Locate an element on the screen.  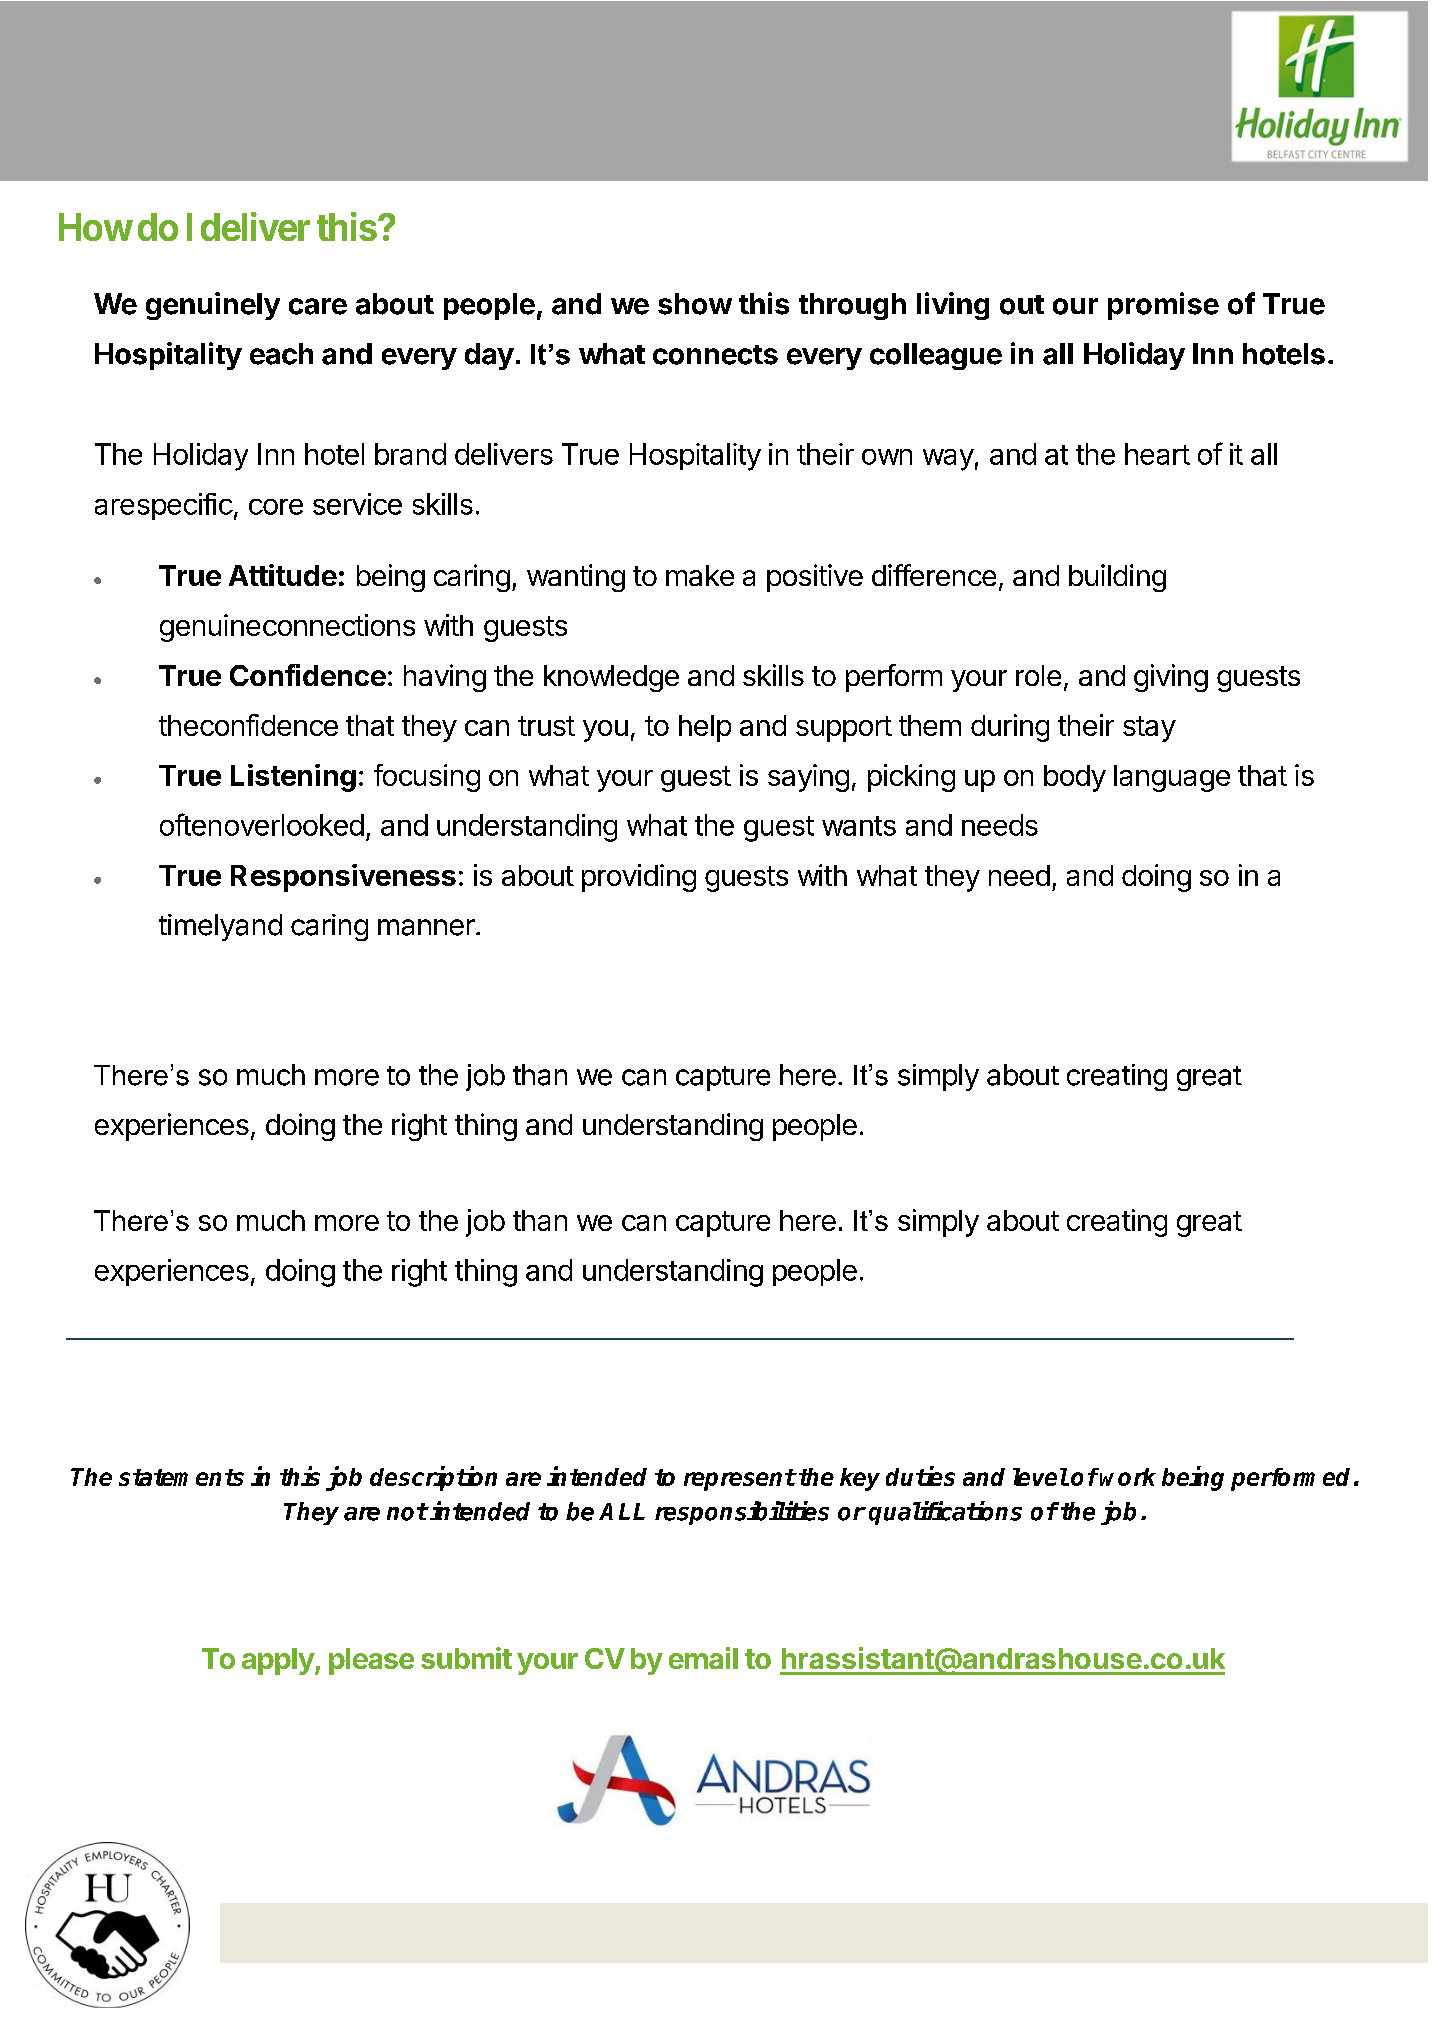
knowledge is located at coordinates (611, 678).
